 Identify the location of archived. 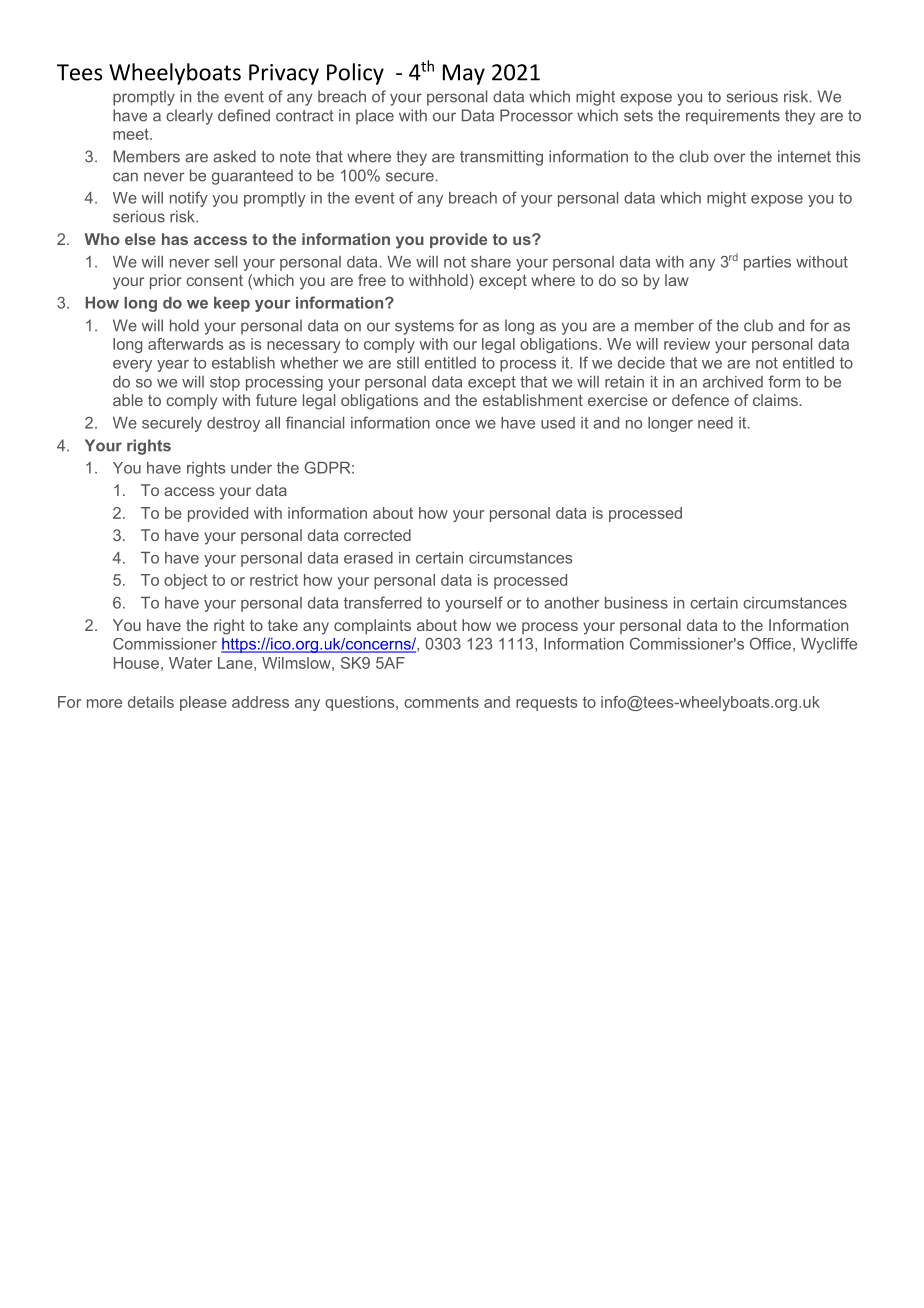
(733, 382).
